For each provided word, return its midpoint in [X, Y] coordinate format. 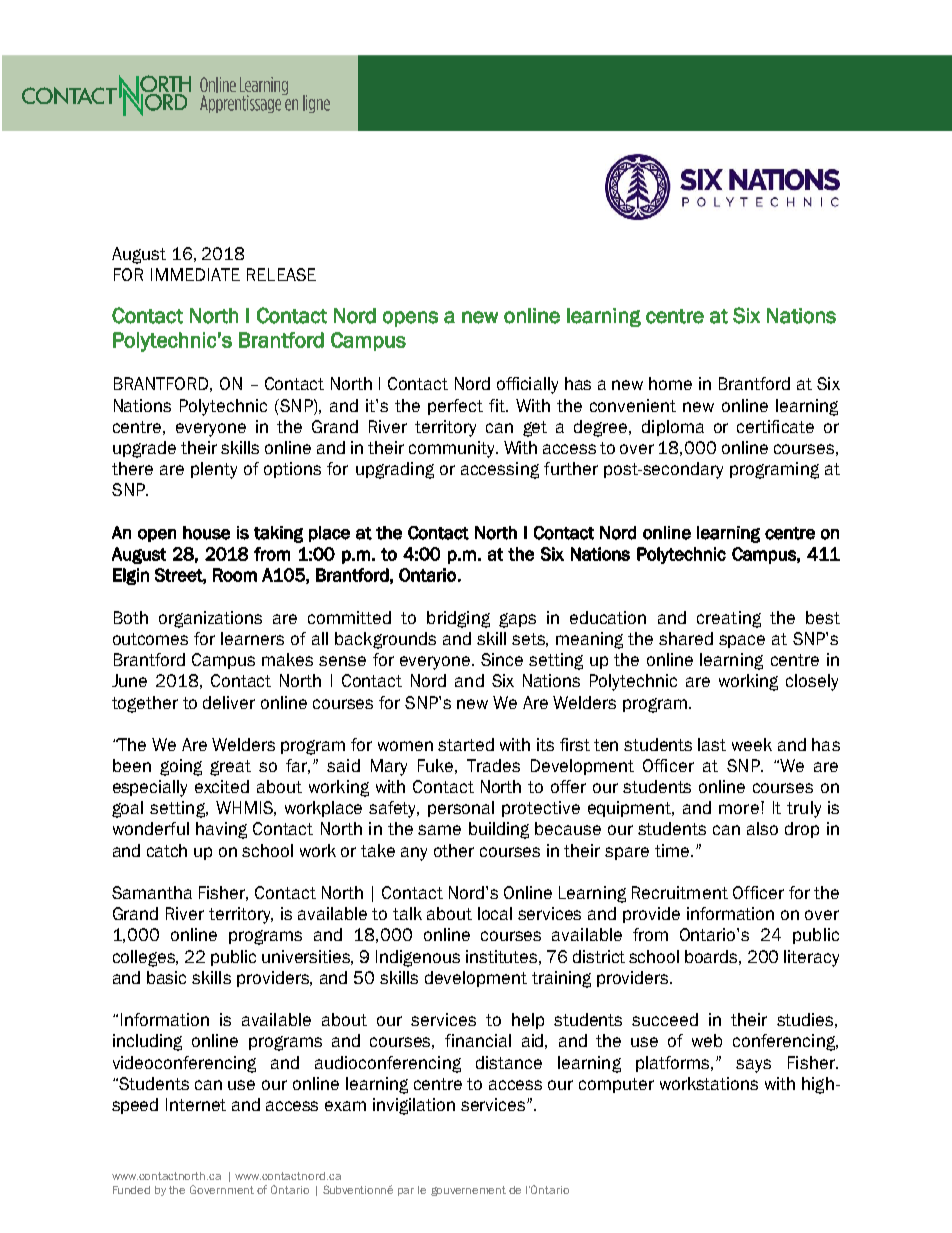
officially [527, 385]
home [670, 383]
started [466, 744]
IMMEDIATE [195, 274]
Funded [131, 1190]
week [752, 744]
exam [345, 1106]
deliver [229, 702]
